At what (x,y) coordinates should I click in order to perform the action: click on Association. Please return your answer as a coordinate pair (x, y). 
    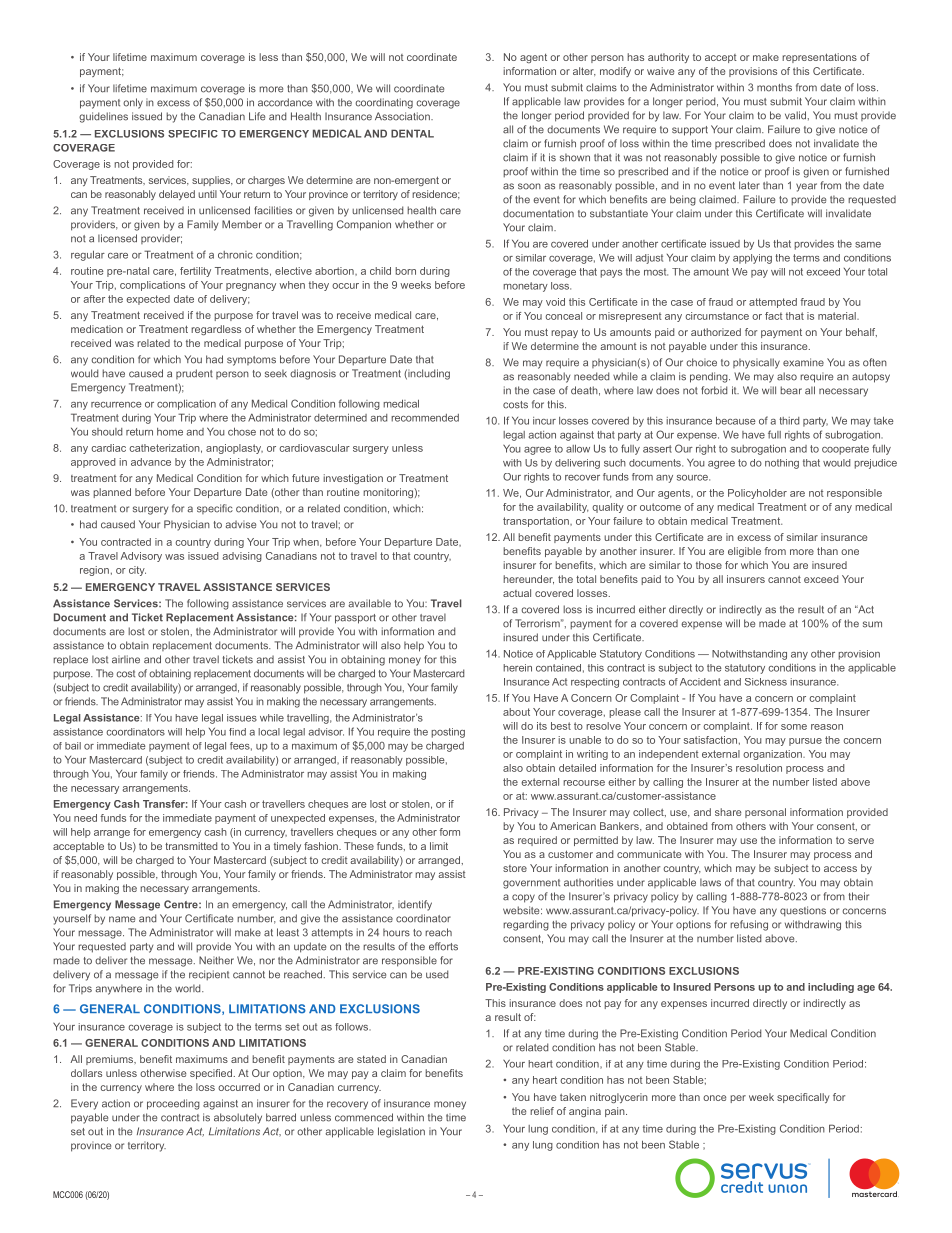
    Looking at the image, I should click on (403, 116).
